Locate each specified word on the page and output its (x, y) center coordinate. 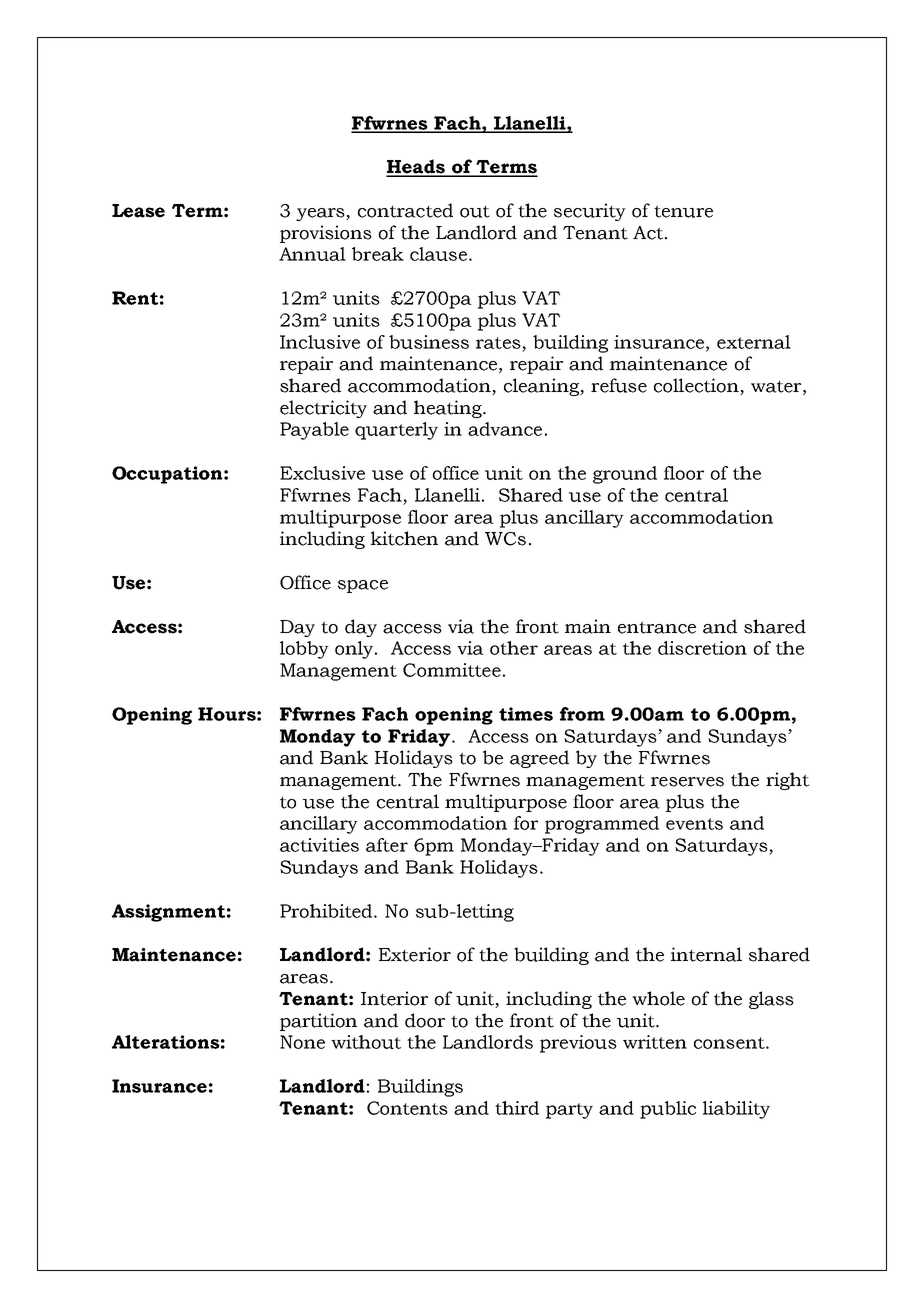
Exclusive (322, 473)
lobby (304, 650)
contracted (405, 210)
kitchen (404, 538)
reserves (687, 782)
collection (697, 386)
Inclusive (320, 342)
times (526, 714)
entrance (657, 627)
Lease (138, 211)
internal (706, 954)
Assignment (168, 913)
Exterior (415, 954)
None (302, 1042)
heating (449, 409)
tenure (683, 211)
